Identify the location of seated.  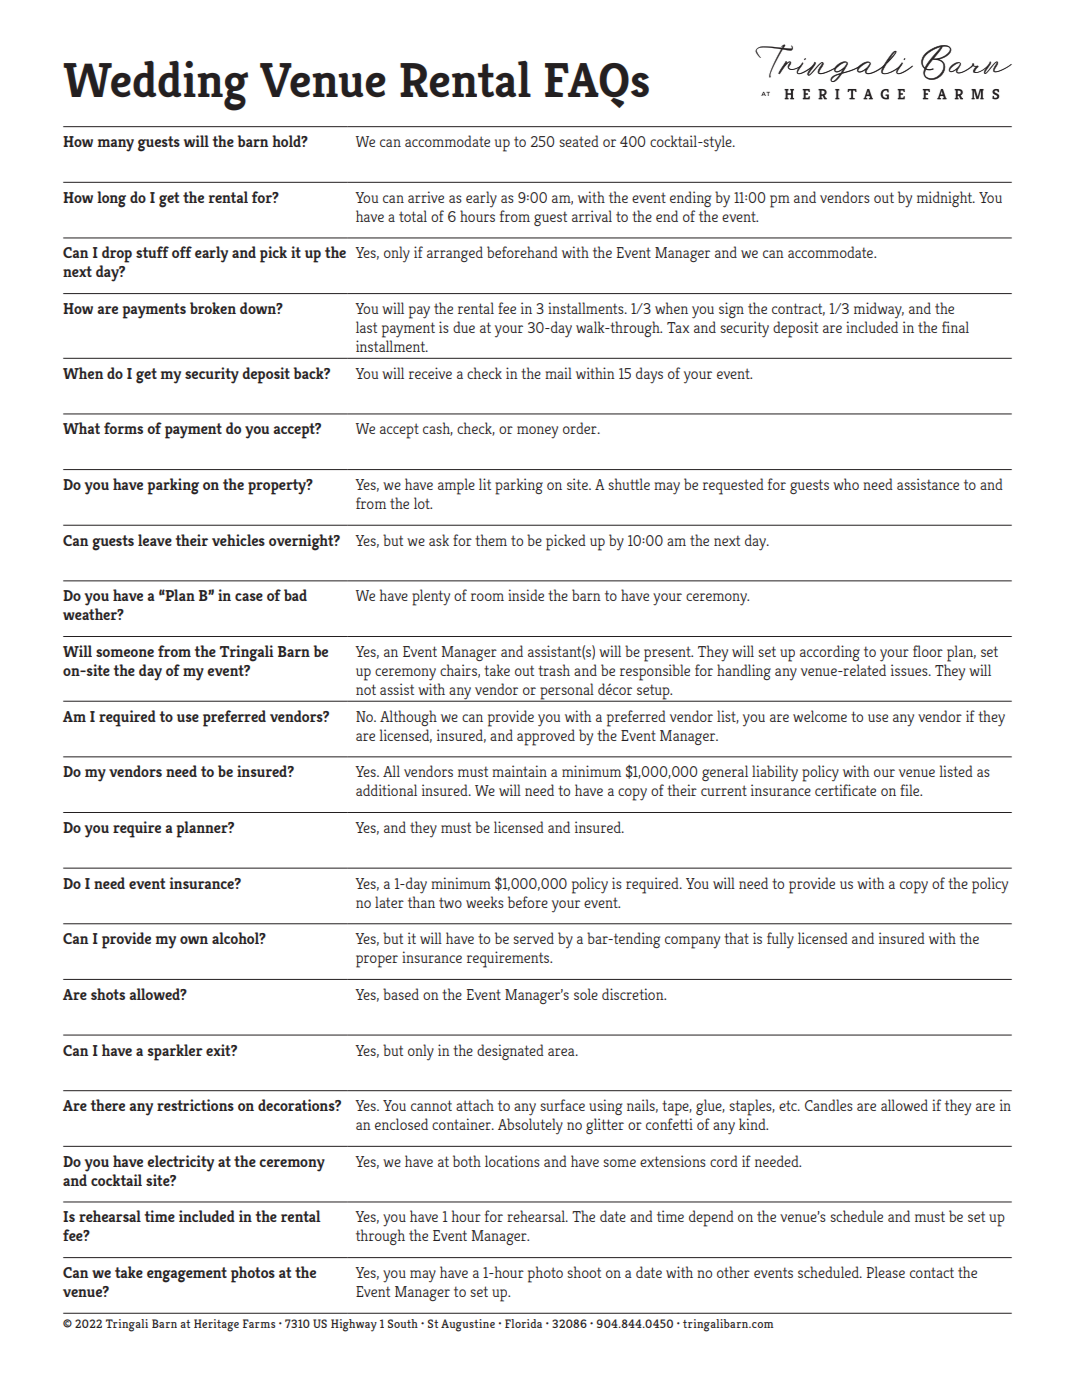
(579, 141).
